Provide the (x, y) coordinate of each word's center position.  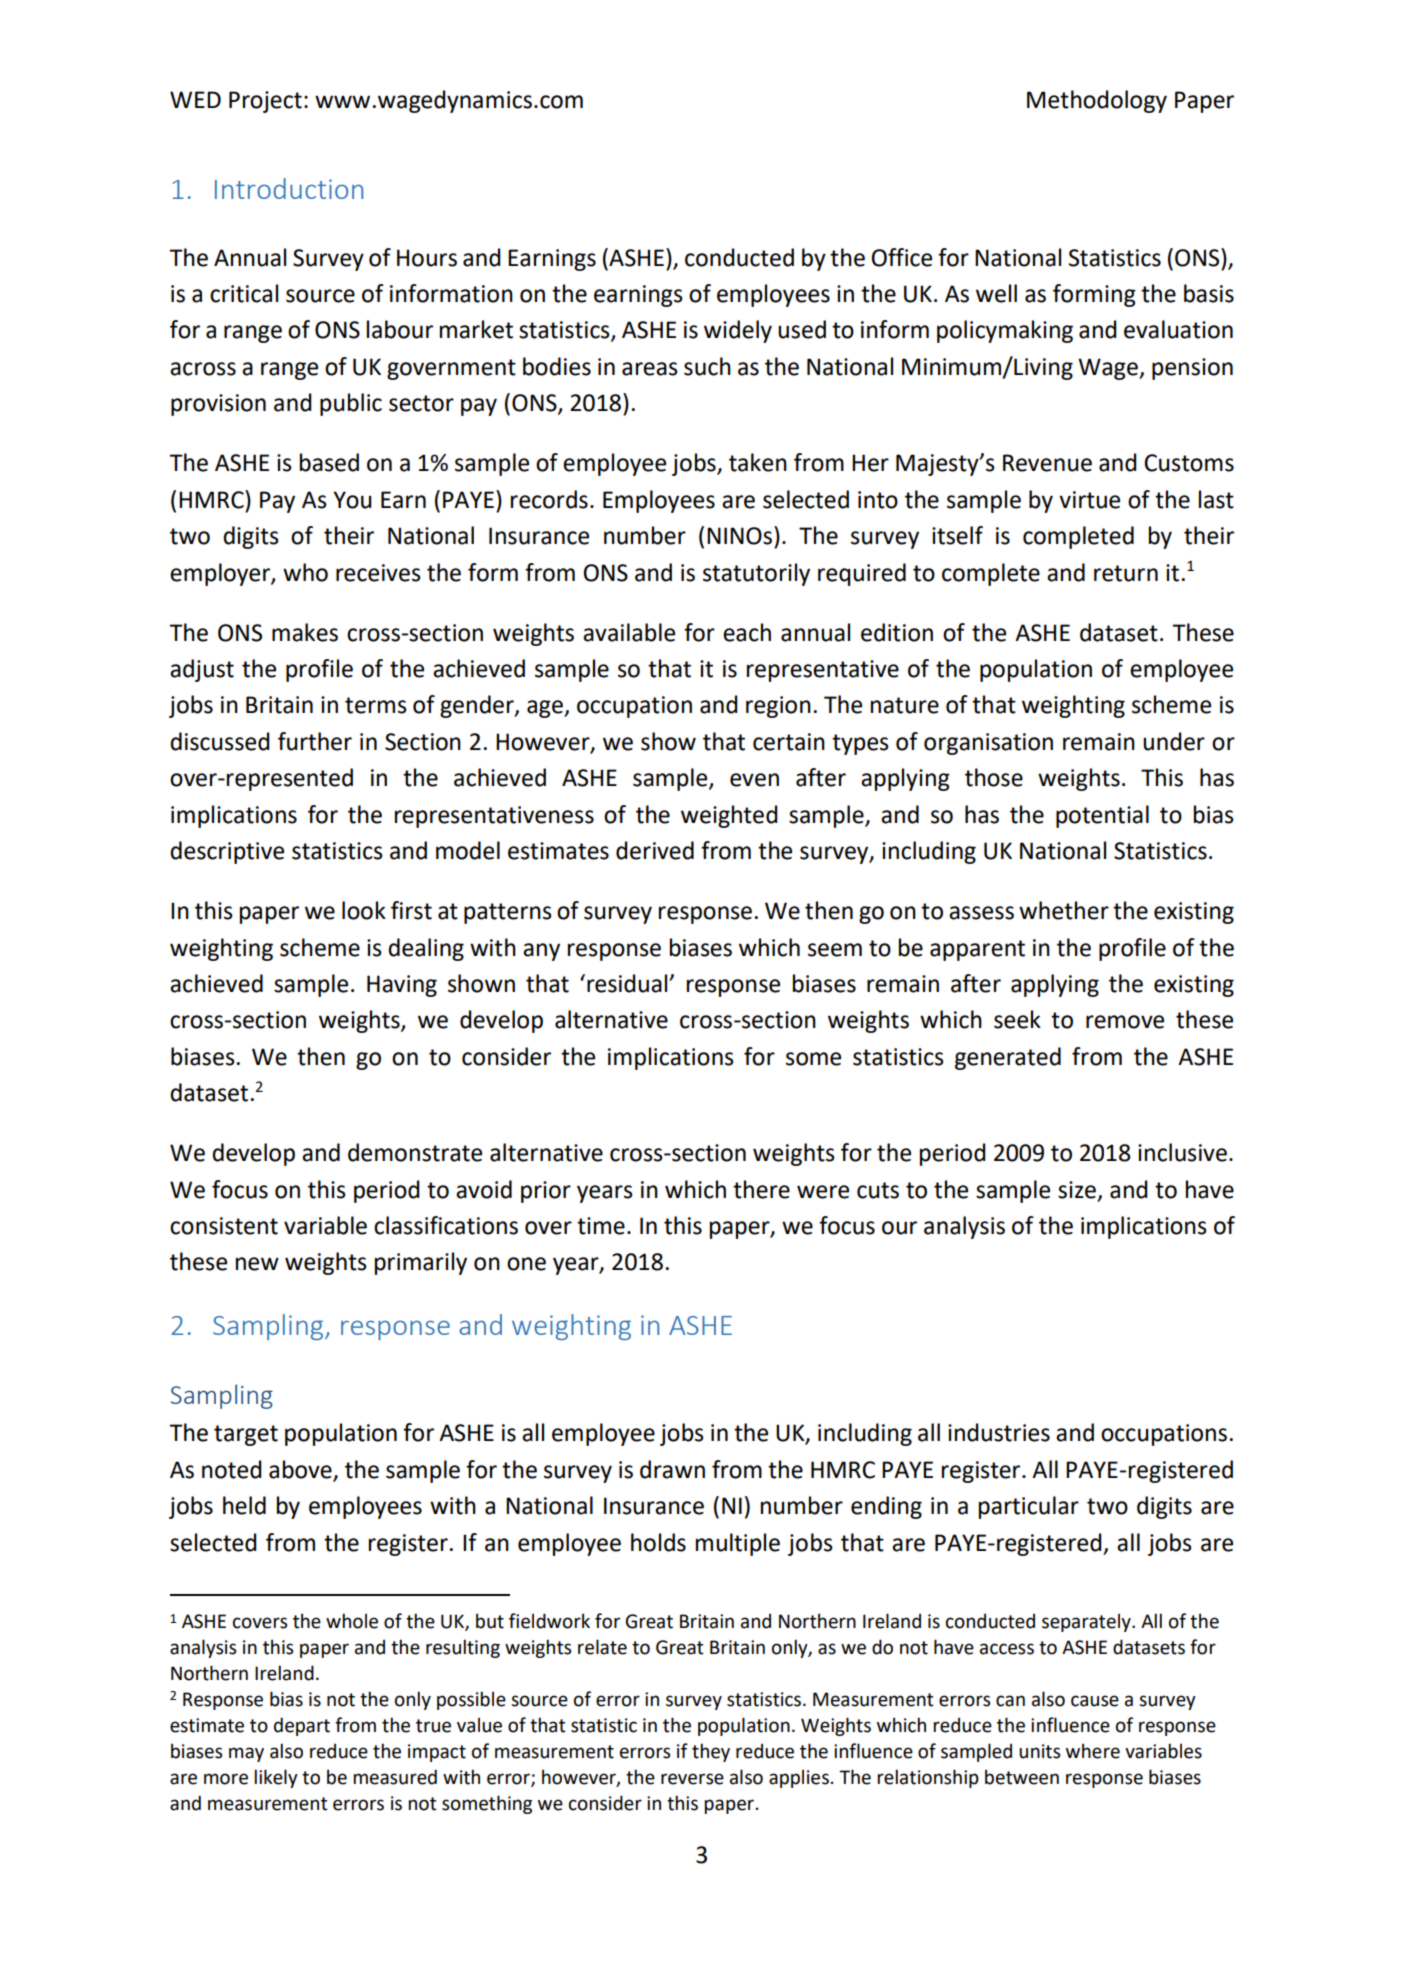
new (257, 1264)
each (747, 632)
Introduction (289, 188)
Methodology (1097, 101)
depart (302, 1726)
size (1077, 1190)
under (1174, 741)
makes (305, 632)
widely (738, 331)
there (761, 1189)
